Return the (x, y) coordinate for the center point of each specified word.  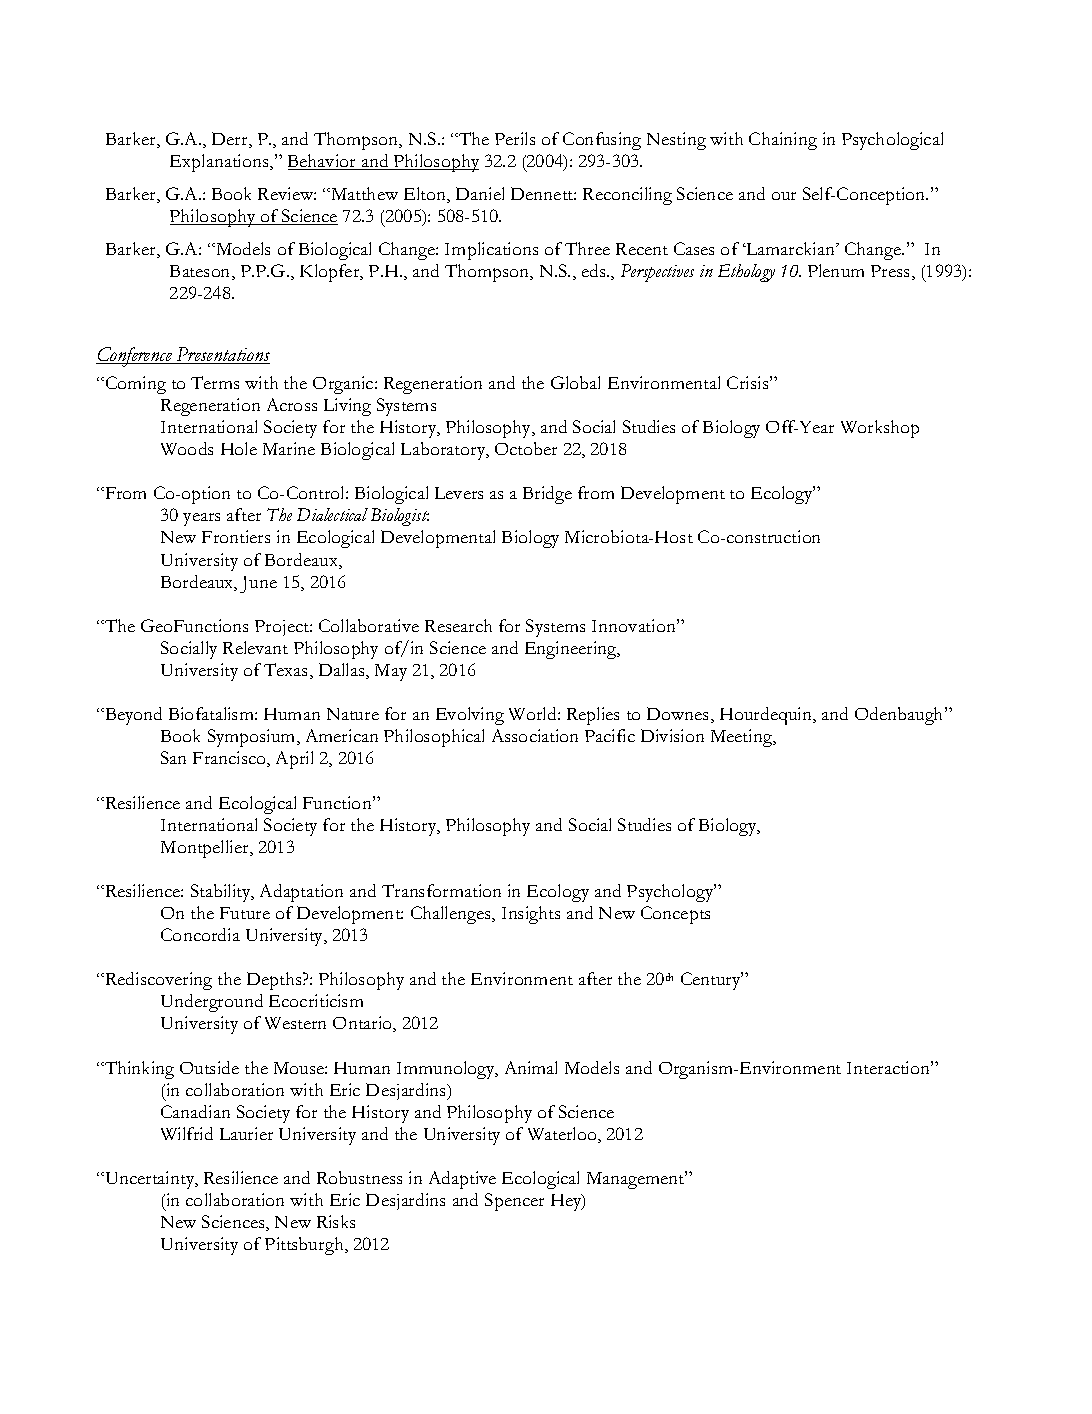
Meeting (743, 738)
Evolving (470, 716)
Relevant (255, 647)
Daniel (480, 193)
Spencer (514, 1202)
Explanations (220, 163)
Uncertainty (150, 1180)
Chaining (783, 141)
